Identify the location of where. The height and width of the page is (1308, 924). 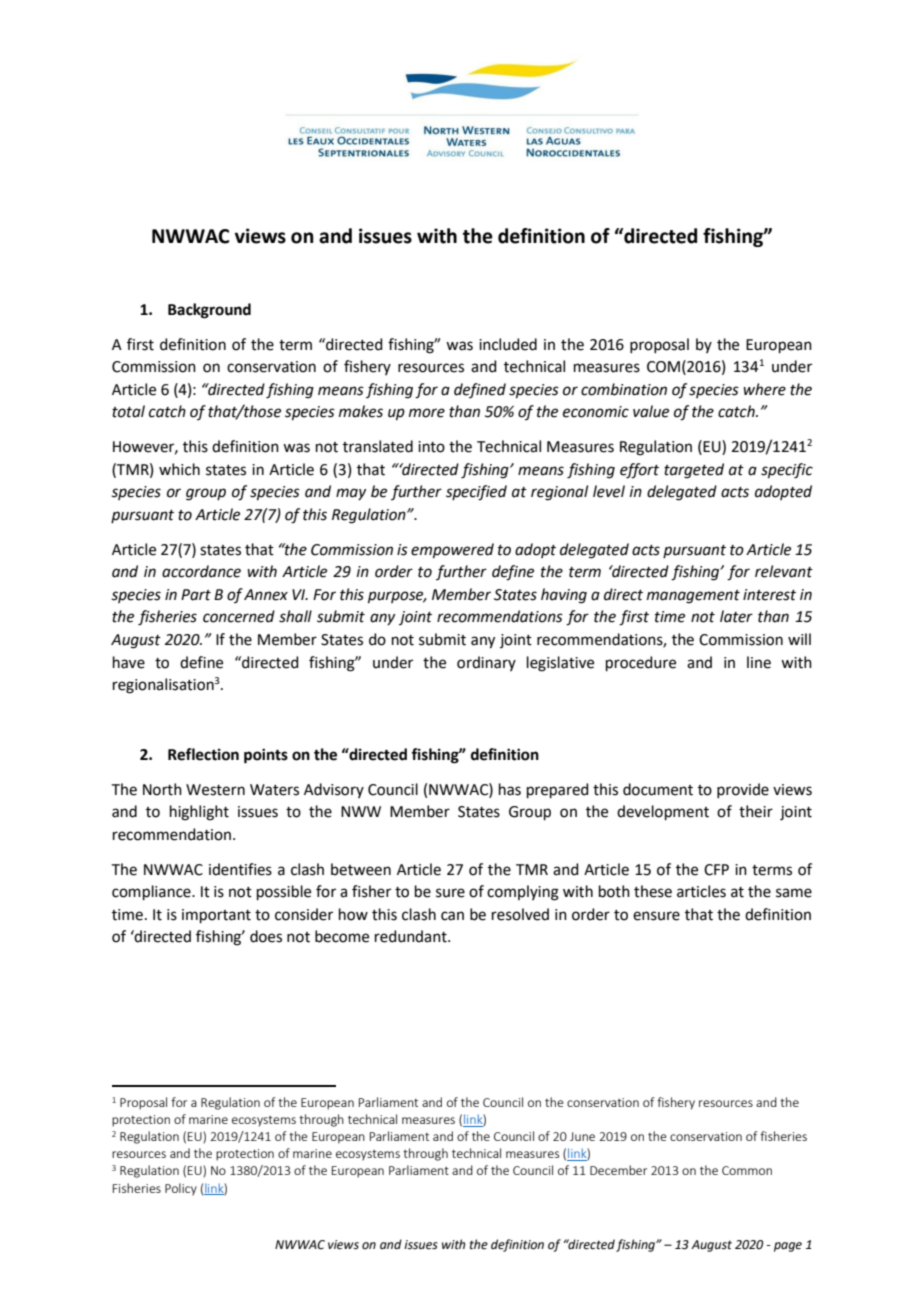
(764, 389).
